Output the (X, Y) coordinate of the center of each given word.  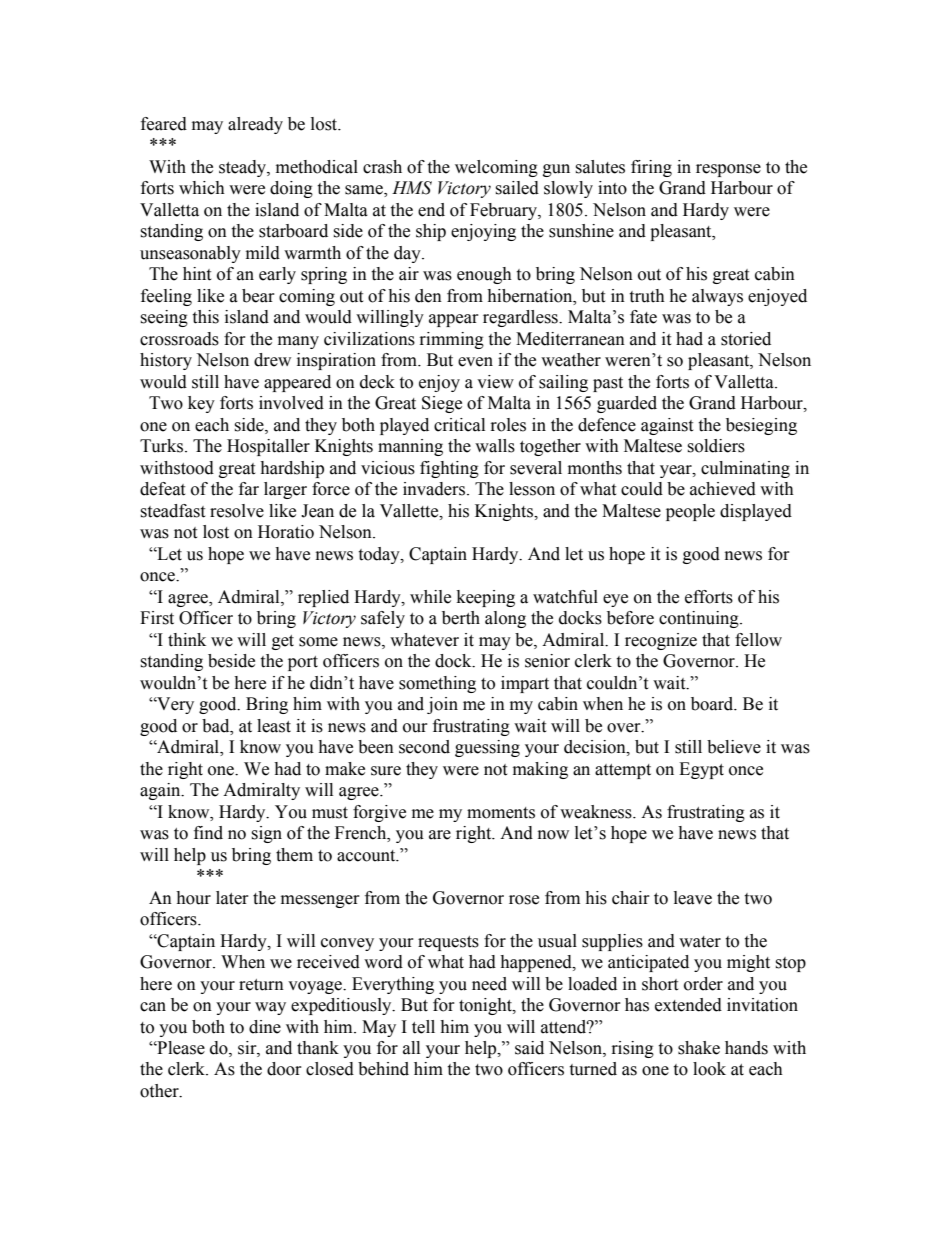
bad (217, 726)
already (255, 125)
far (249, 489)
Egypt (701, 770)
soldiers (716, 446)
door (284, 1069)
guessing (487, 748)
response (728, 170)
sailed (517, 188)
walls (495, 446)
